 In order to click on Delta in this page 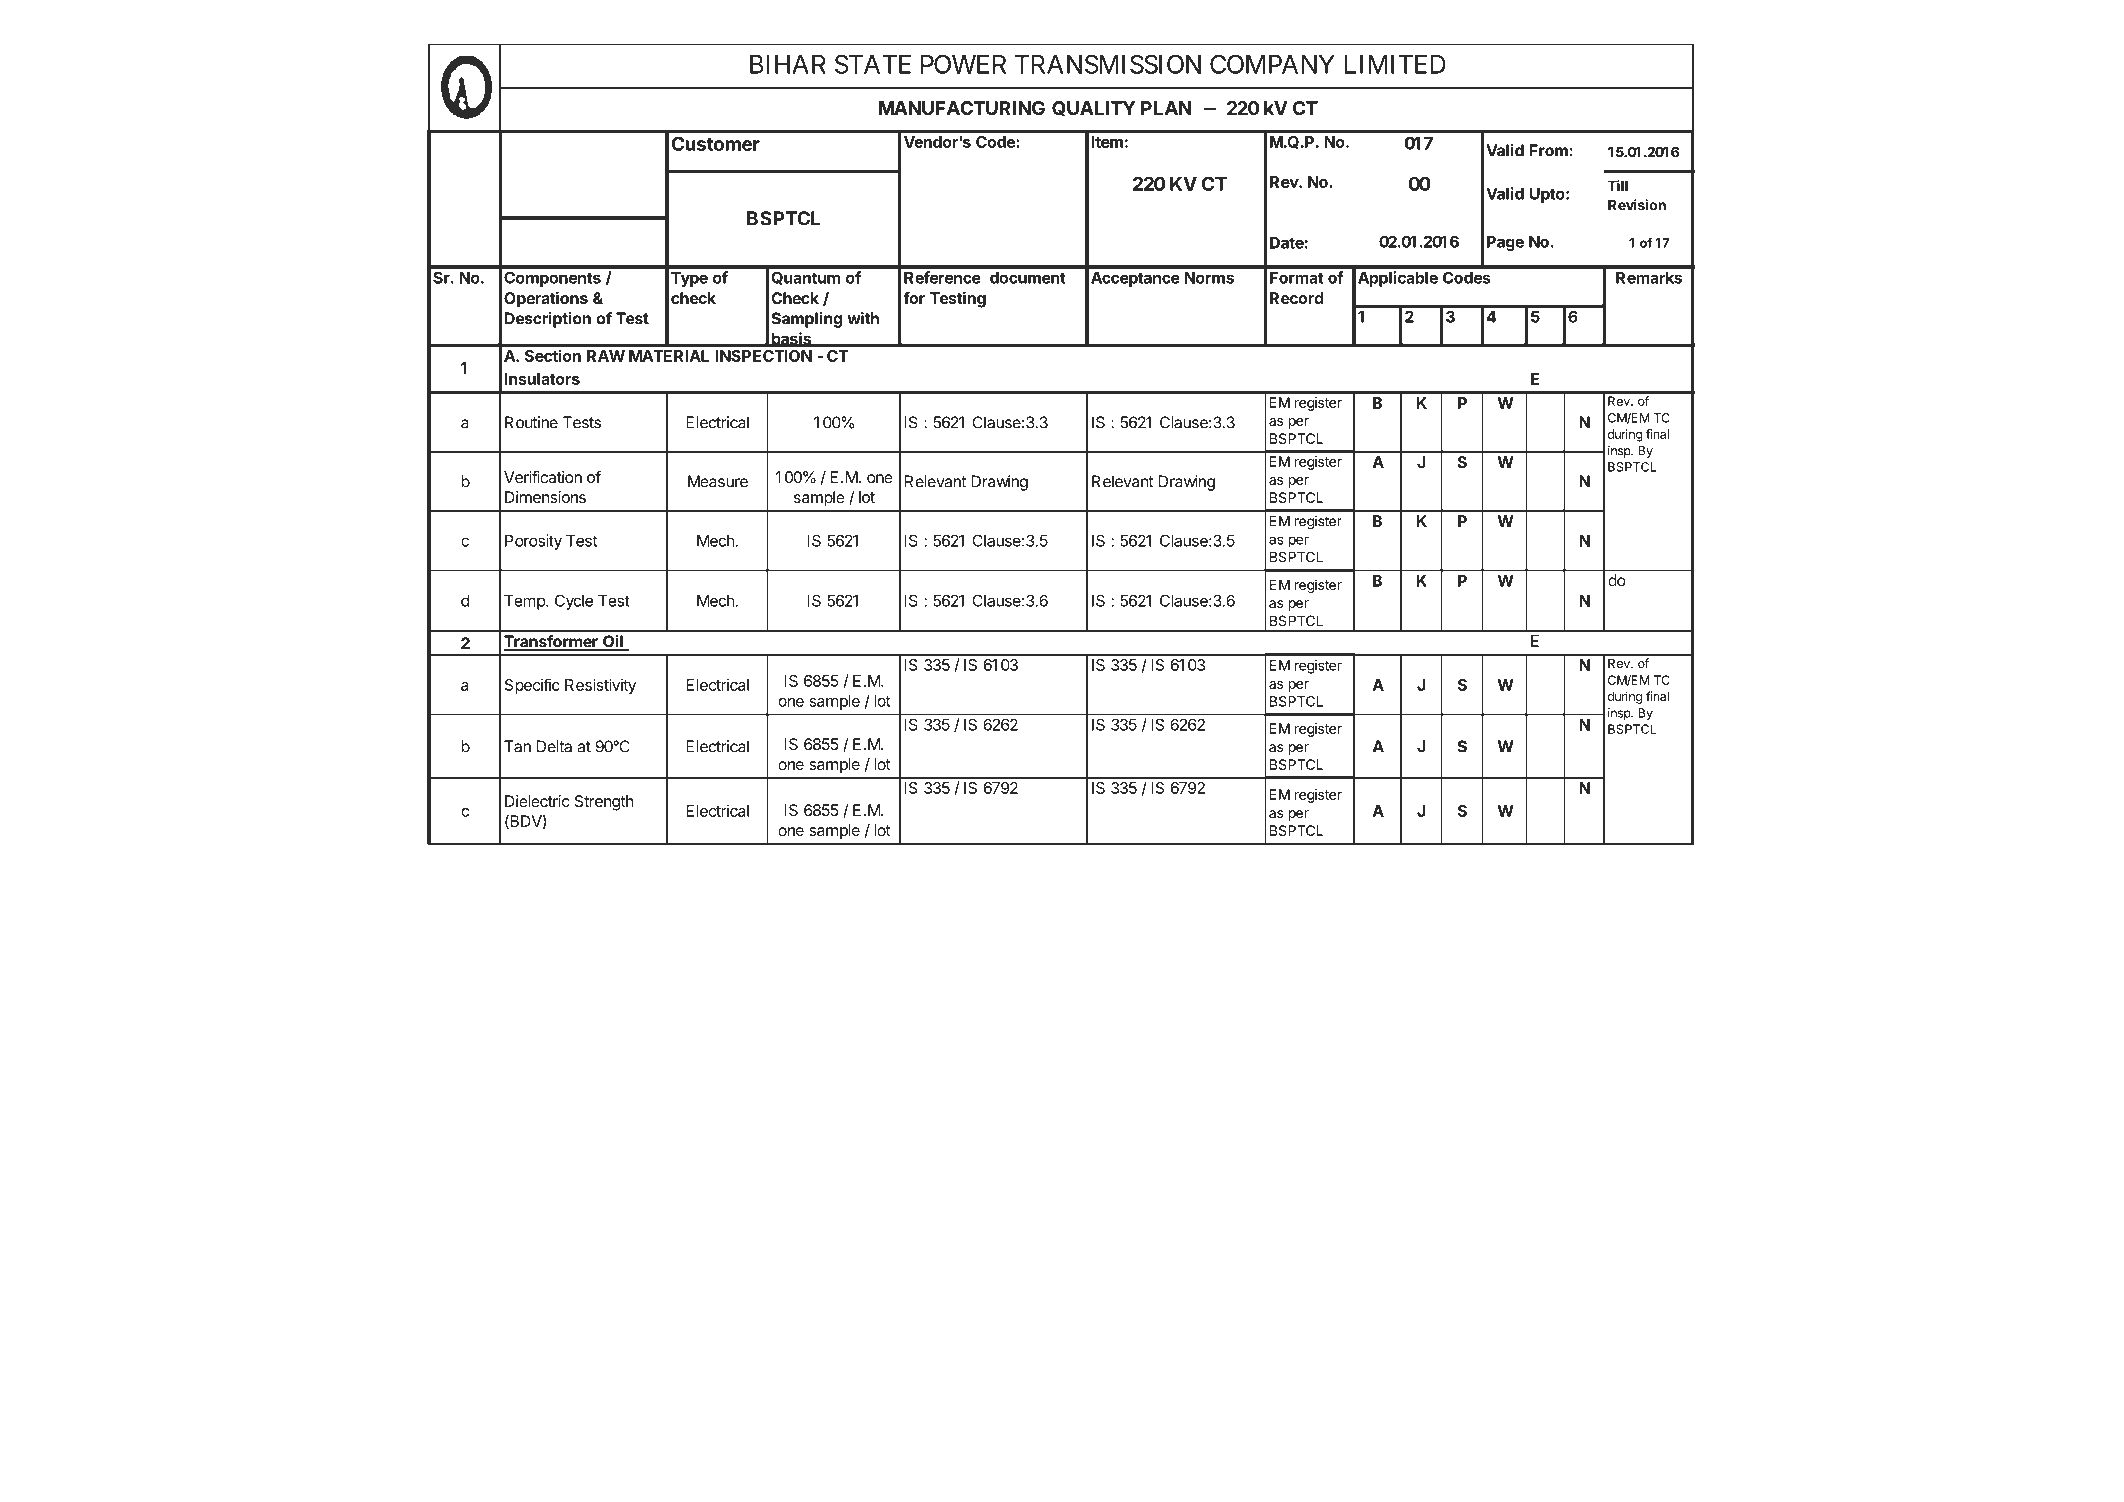, I will do `click(554, 746)`.
